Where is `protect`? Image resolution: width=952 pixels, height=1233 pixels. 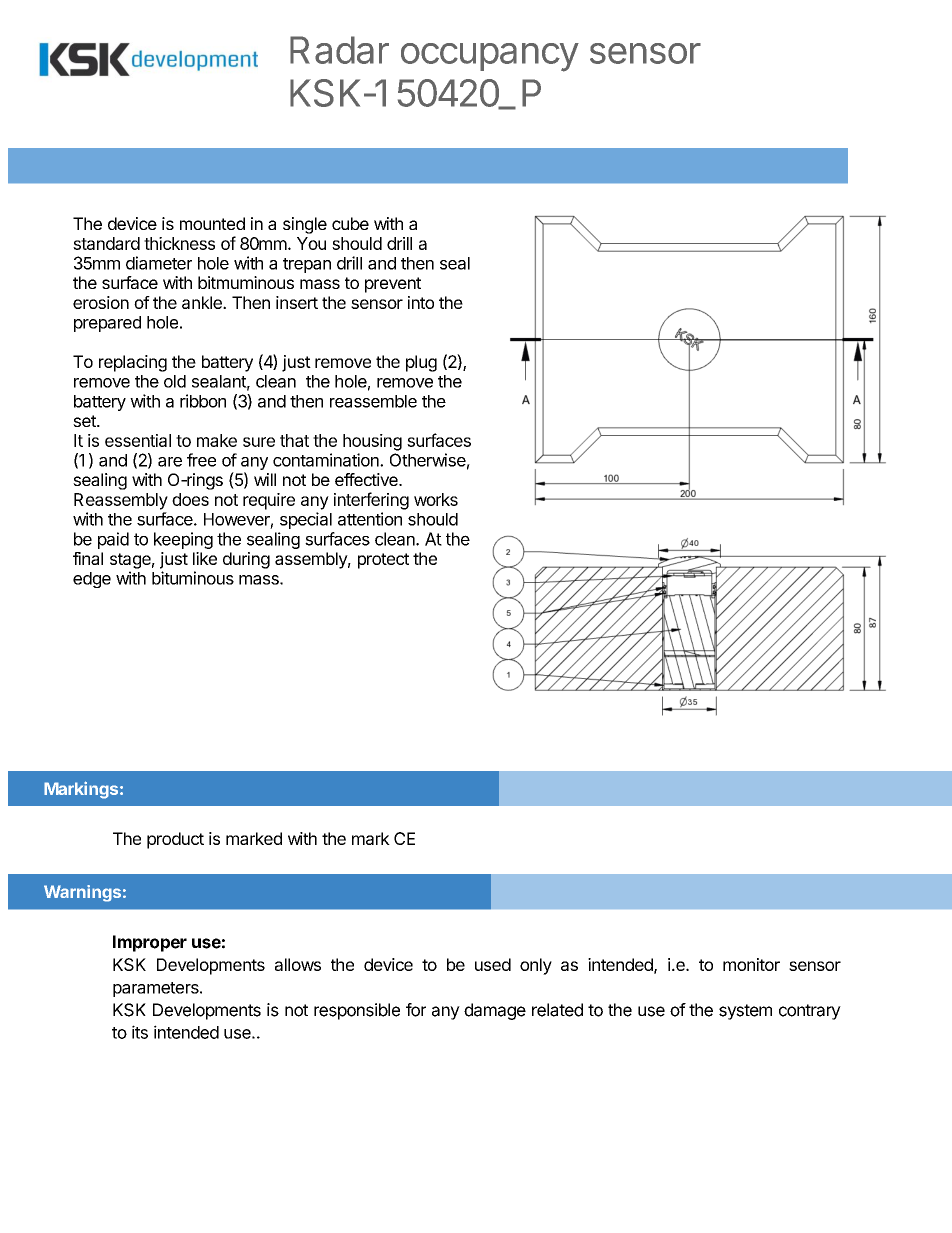 protect is located at coordinates (383, 561).
